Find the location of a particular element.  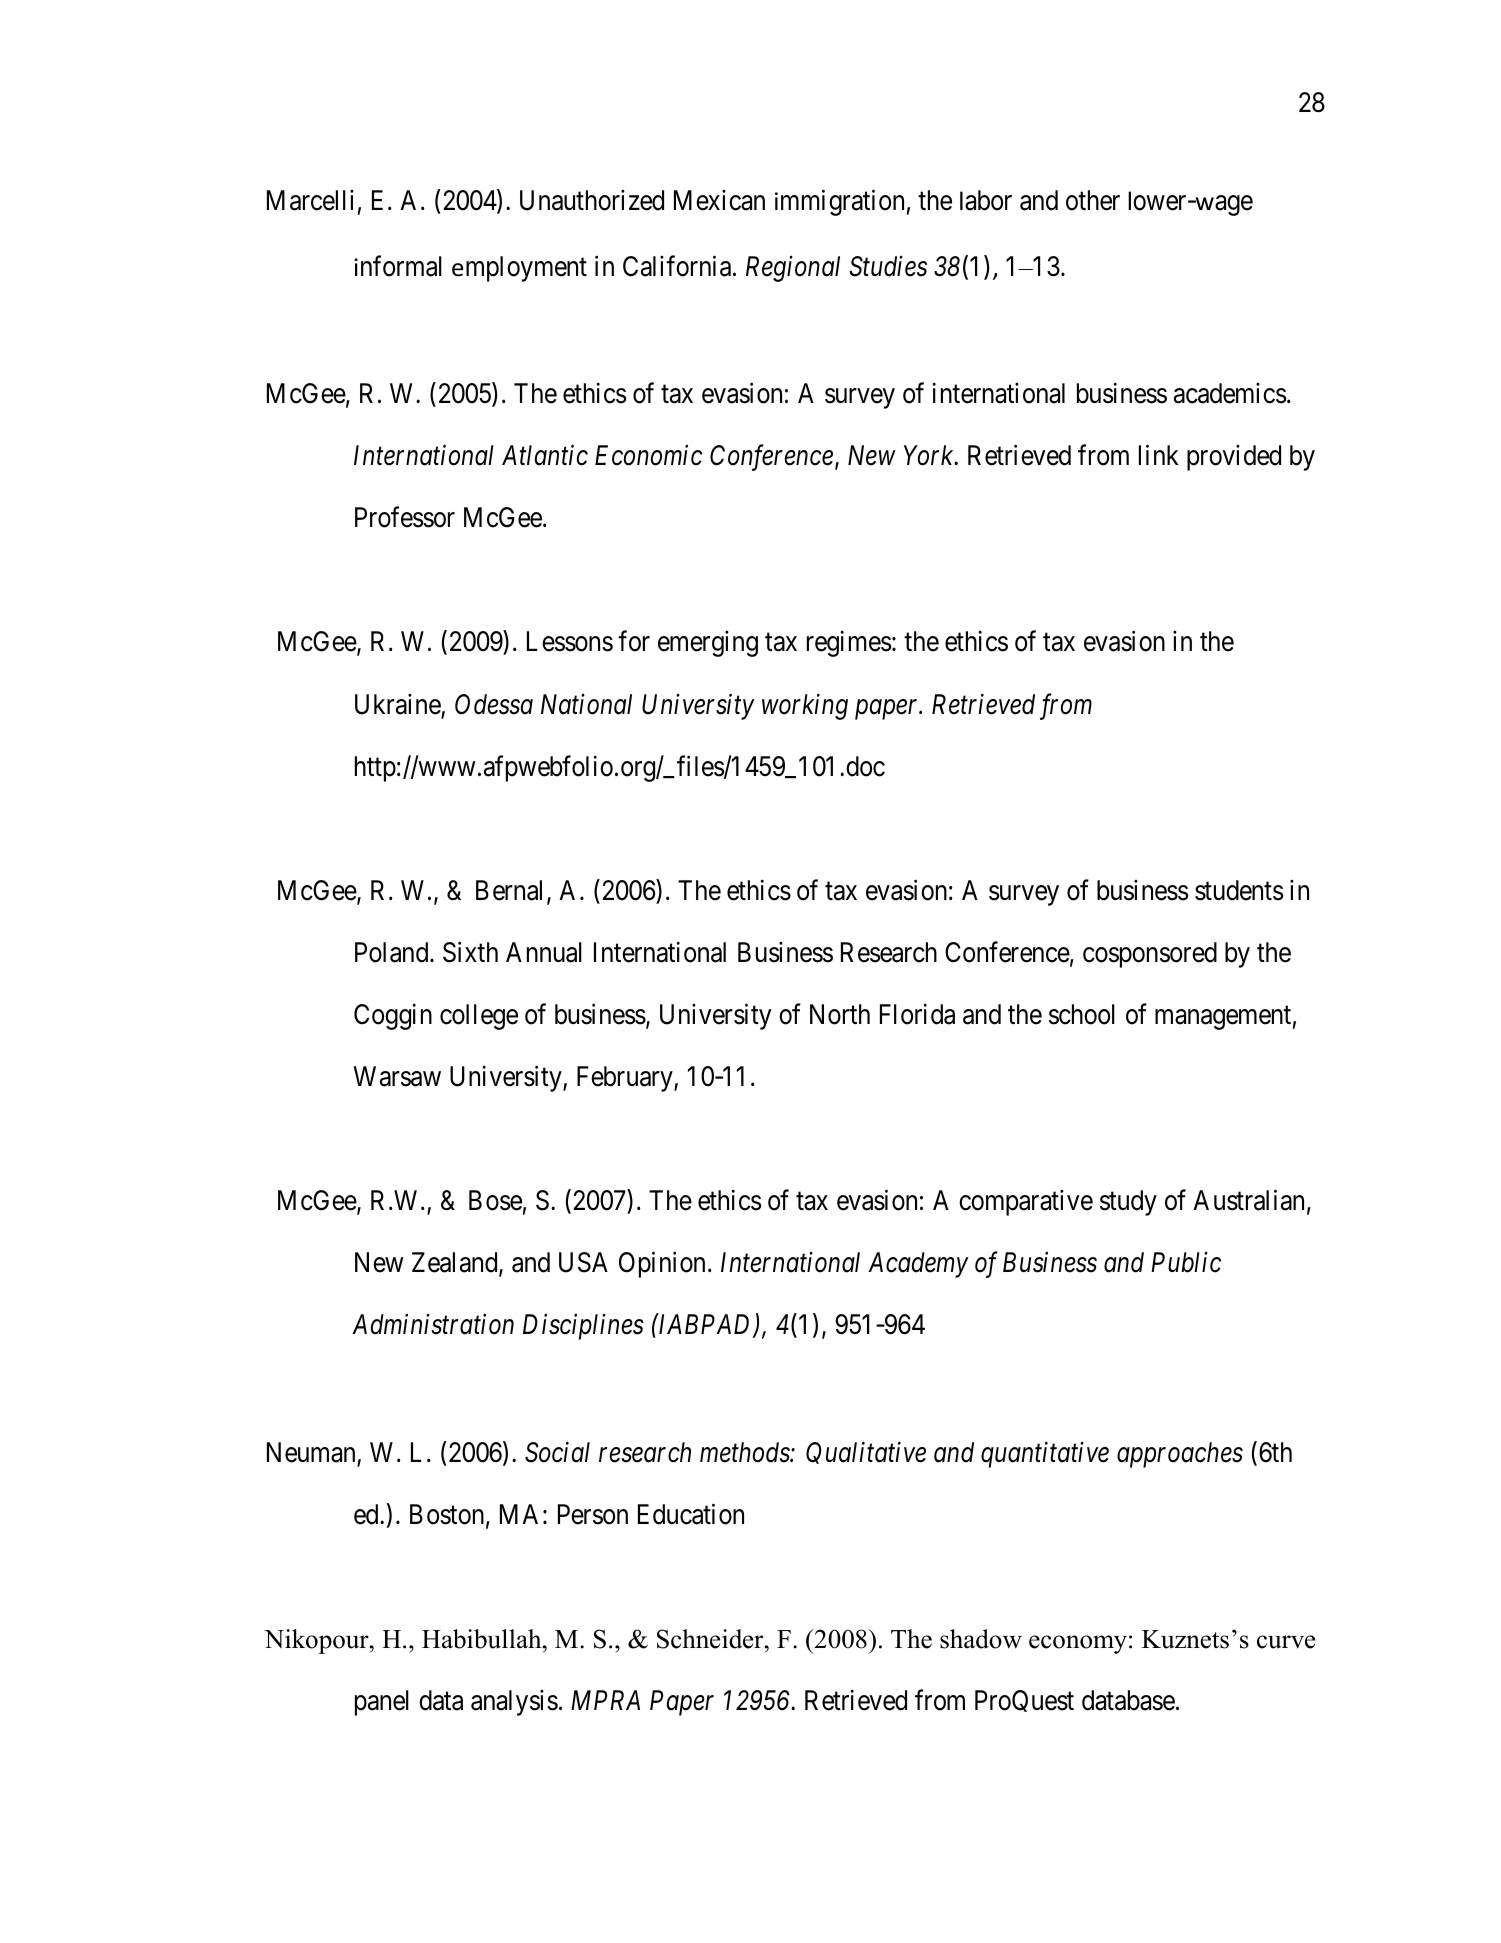

North is located at coordinates (840, 1014).
